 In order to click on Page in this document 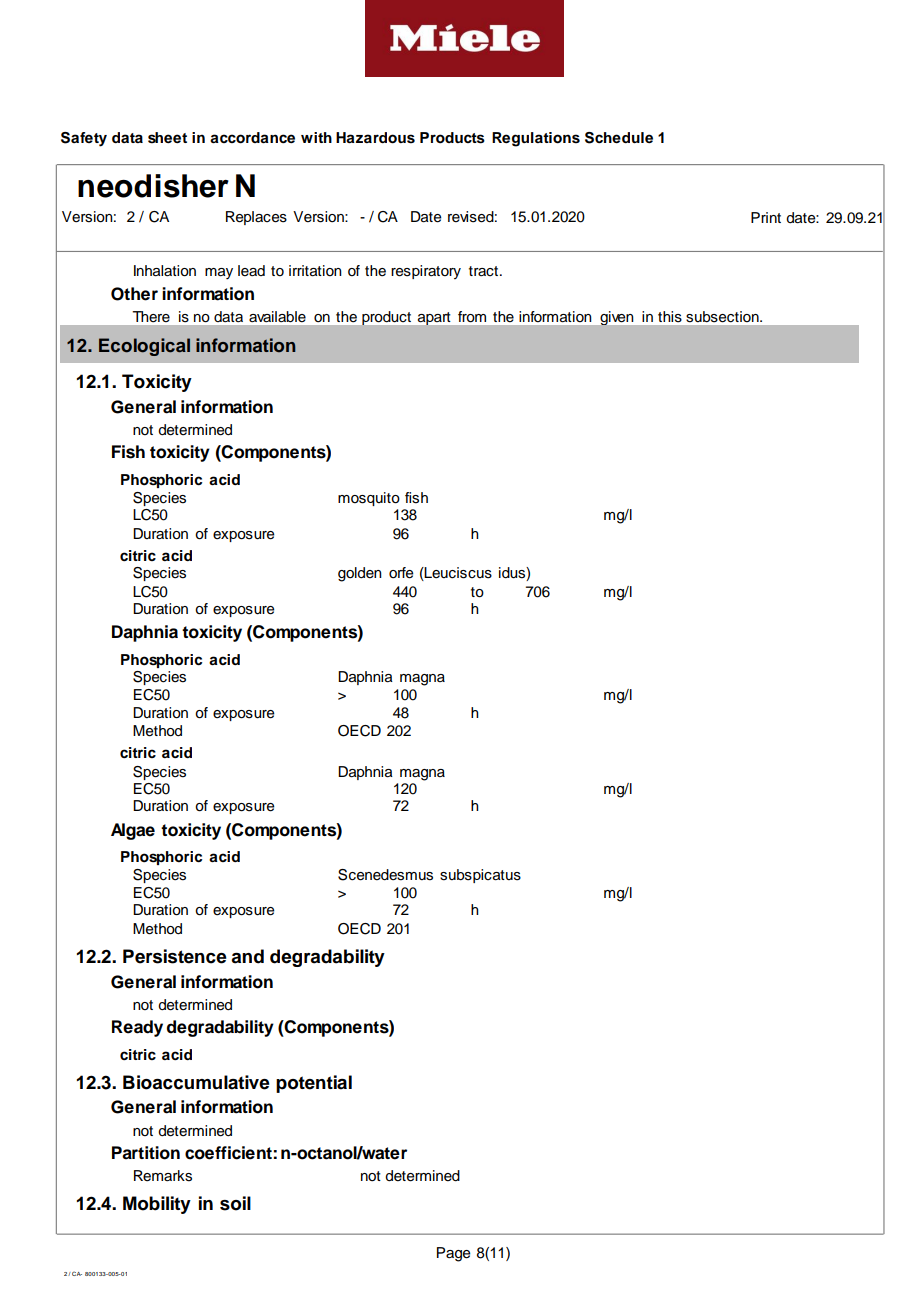, I will do `click(453, 1254)`.
